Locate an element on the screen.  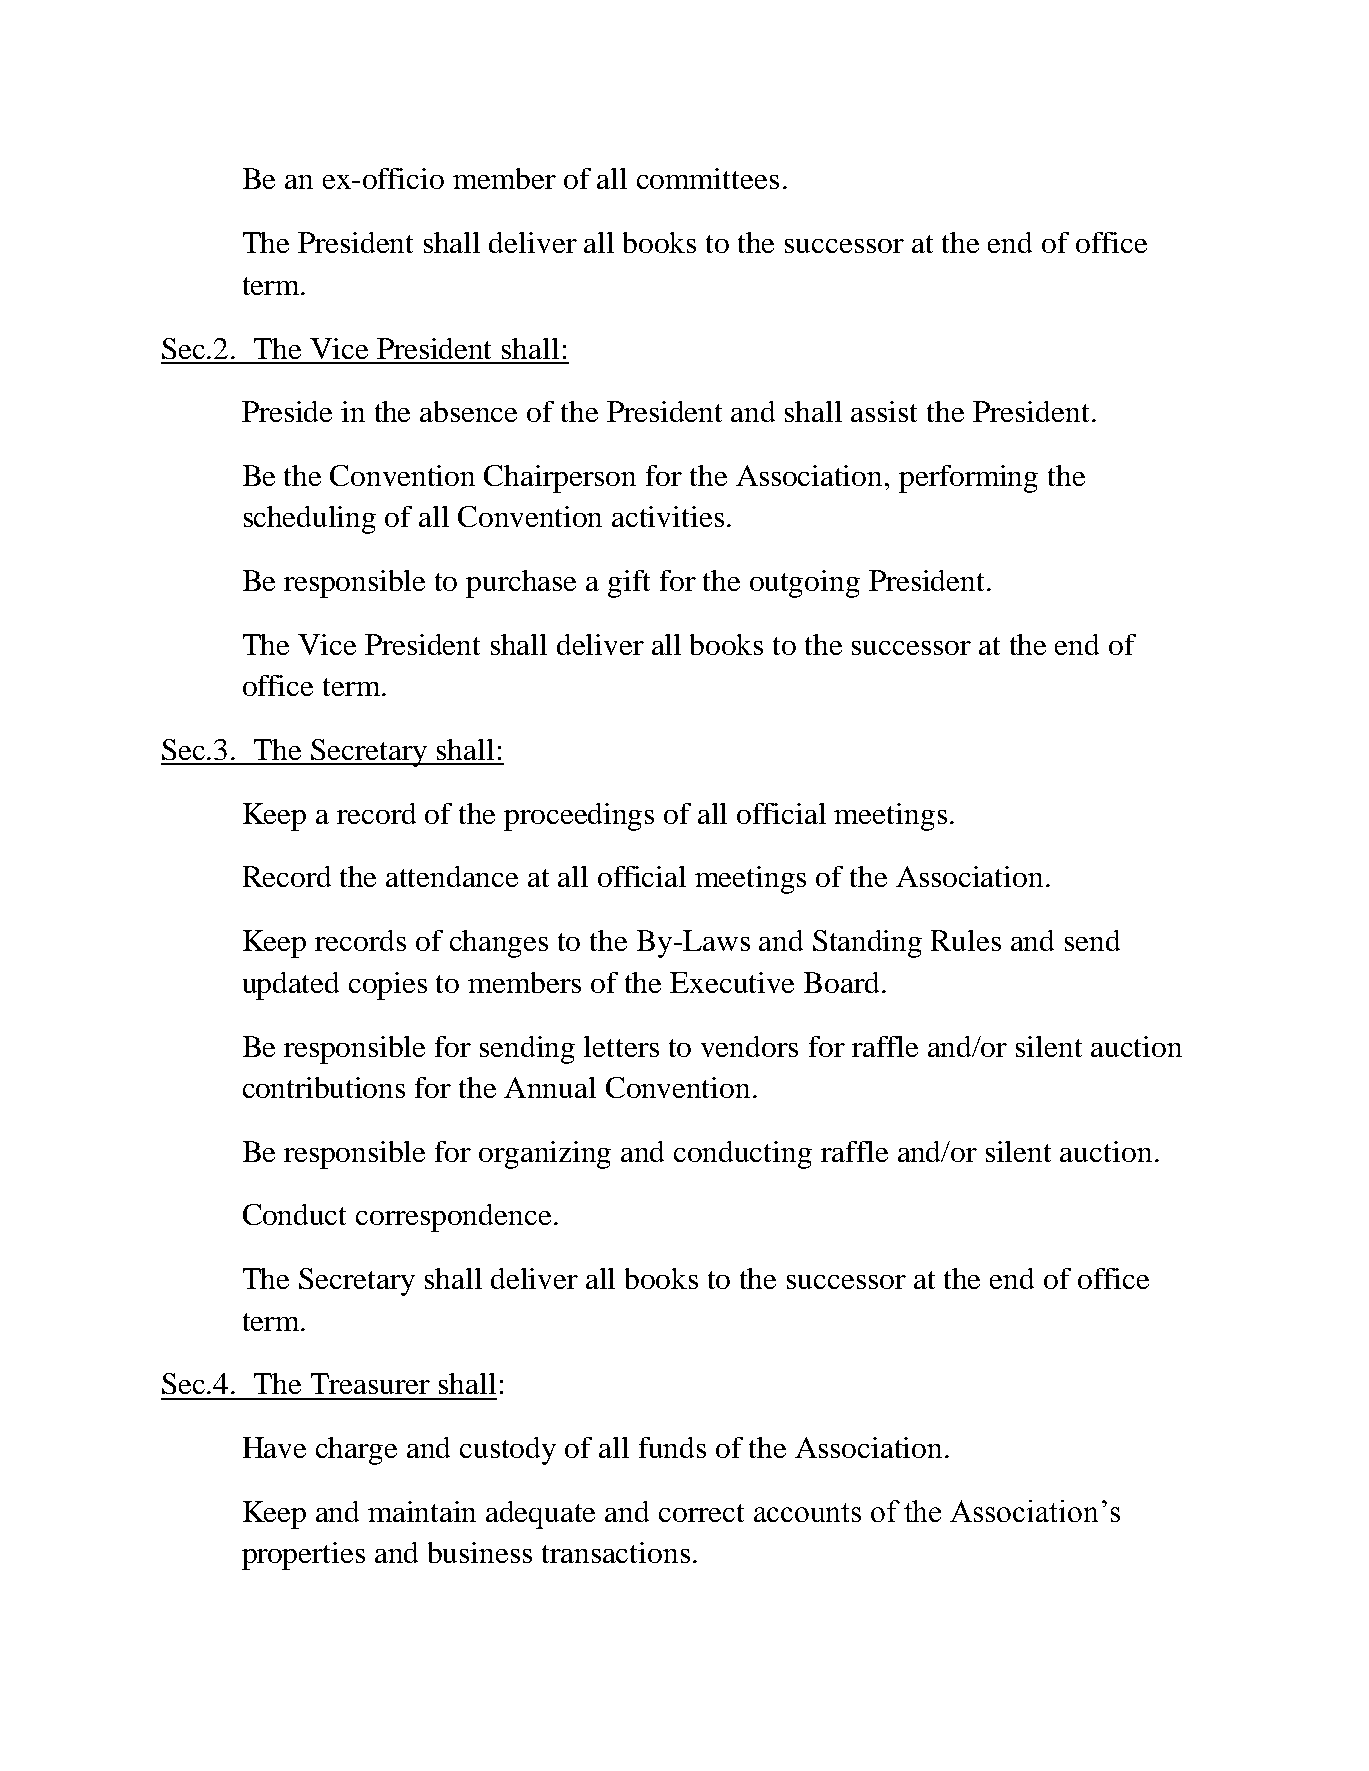
scheduling is located at coordinates (310, 520).
